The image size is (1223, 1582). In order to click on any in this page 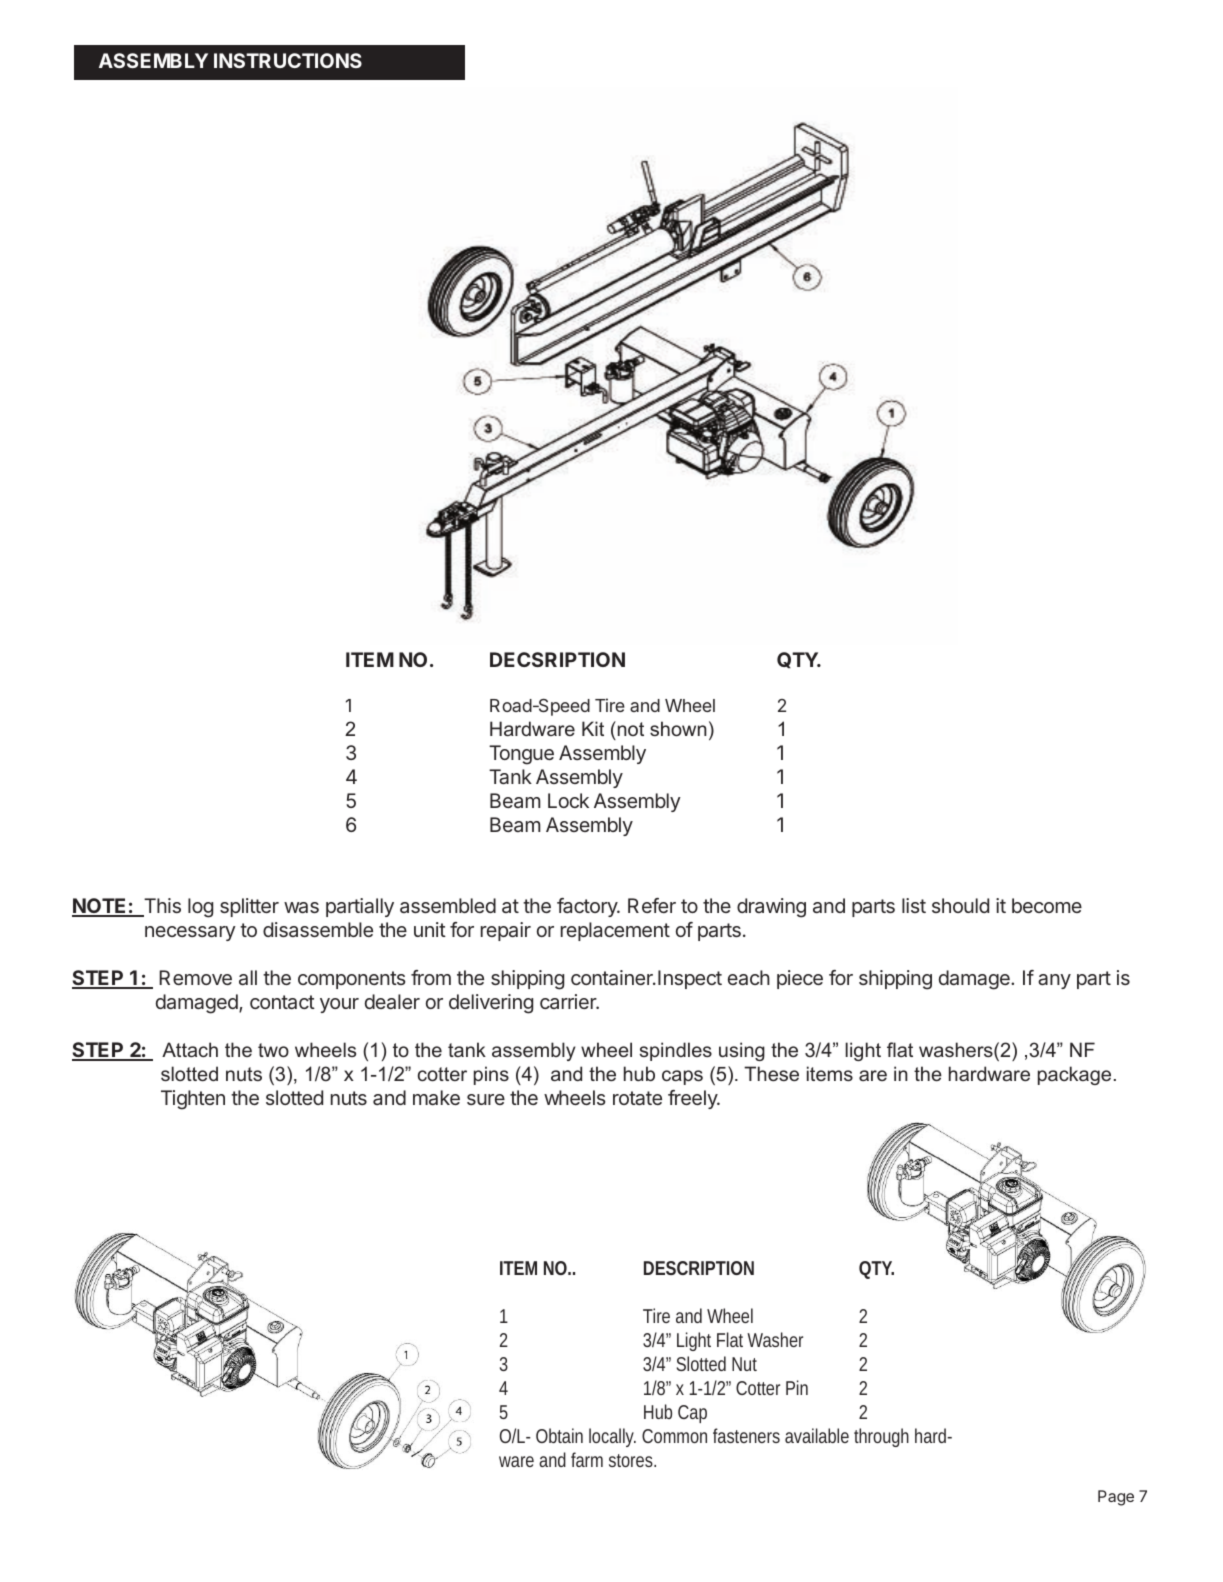, I will do `click(1054, 981)`.
